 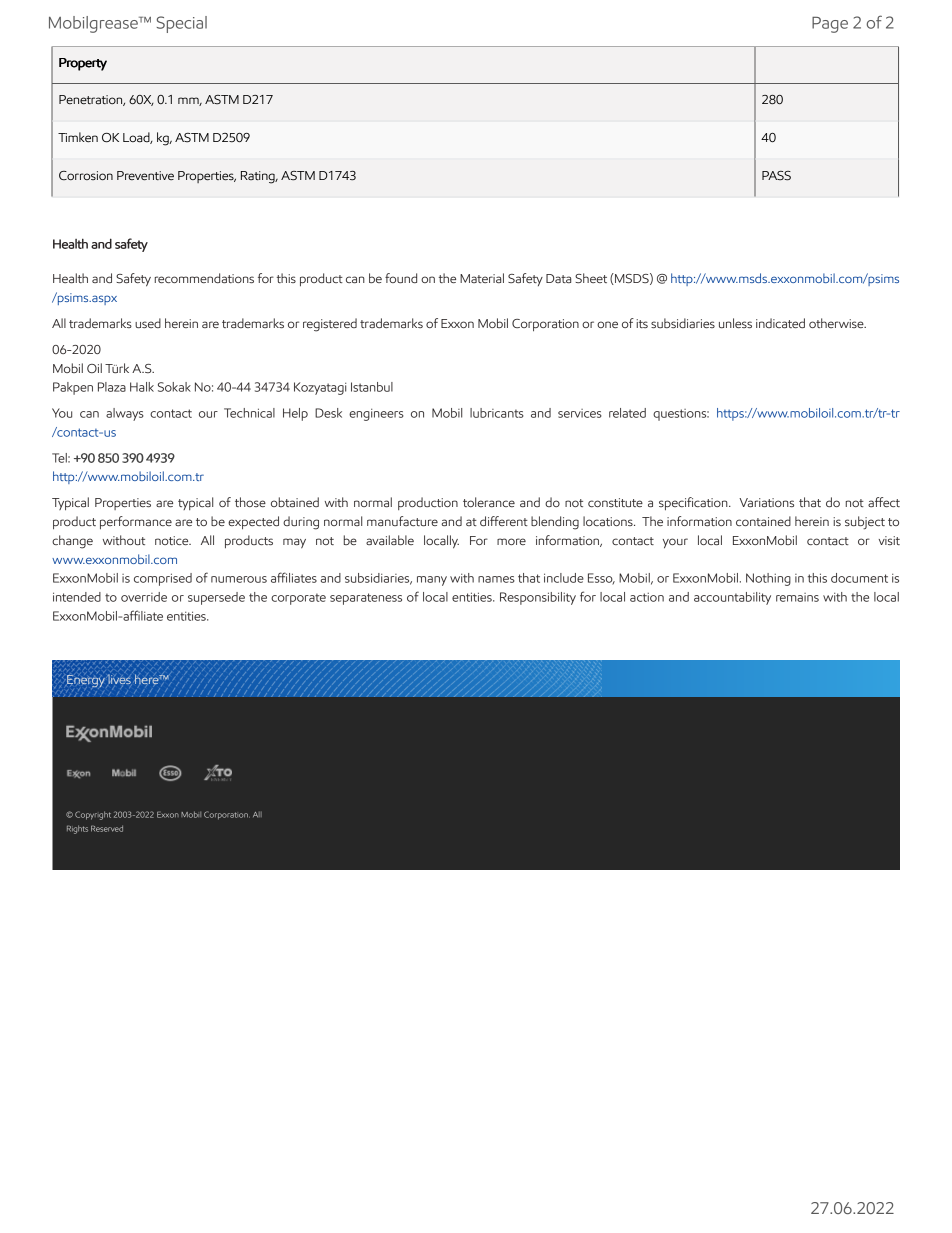 I want to click on more, so click(x=511, y=541).
